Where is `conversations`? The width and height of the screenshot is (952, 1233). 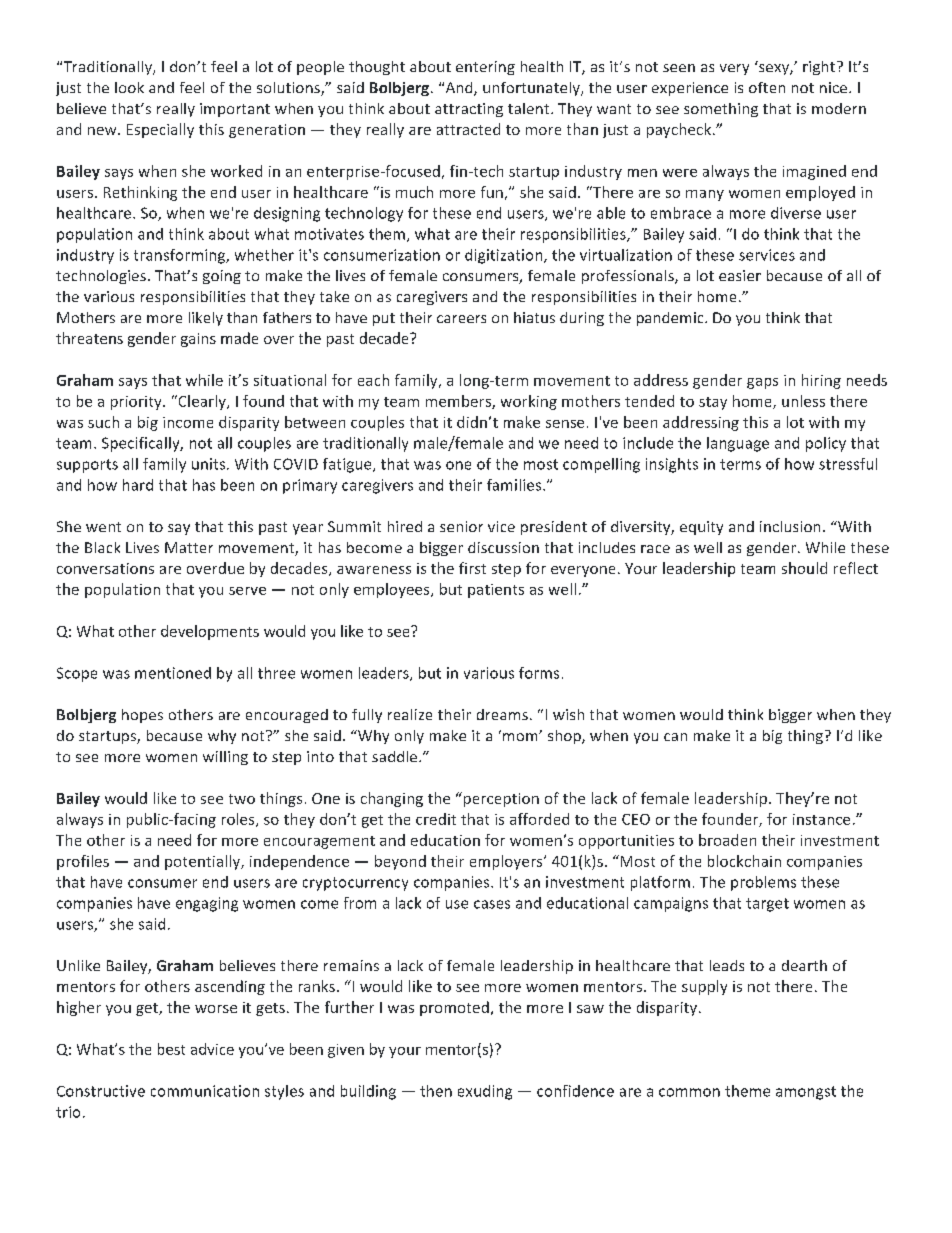
conversations is located at coordinates (105, 568).
